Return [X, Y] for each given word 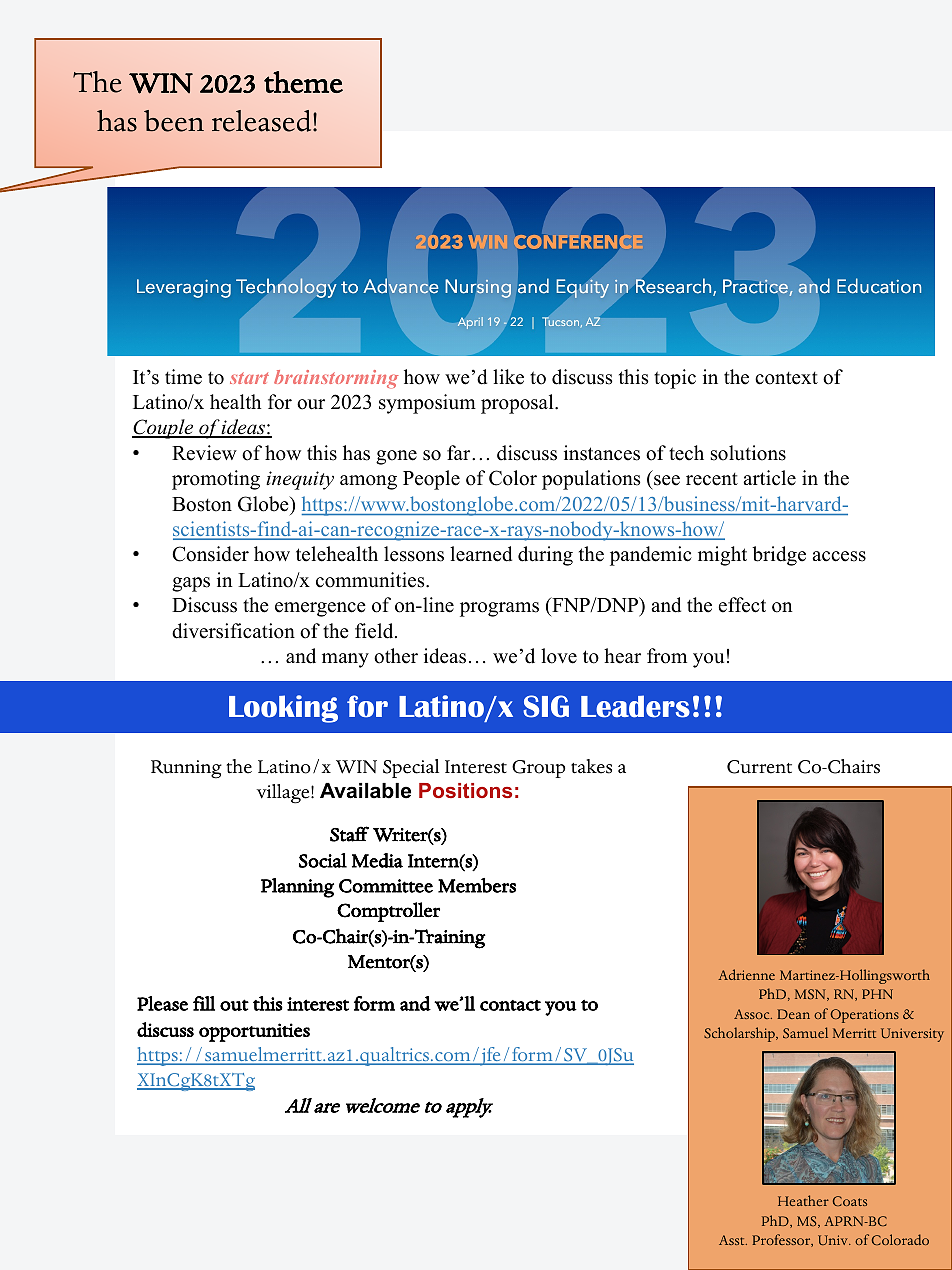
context [786, 378]
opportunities [254, 1032]
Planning [297, 888]
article [769, 478]
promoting [216, 480]
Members [477, 885]
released [263, 121]
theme [303, 82]
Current [759, 767]
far [460, 452]
